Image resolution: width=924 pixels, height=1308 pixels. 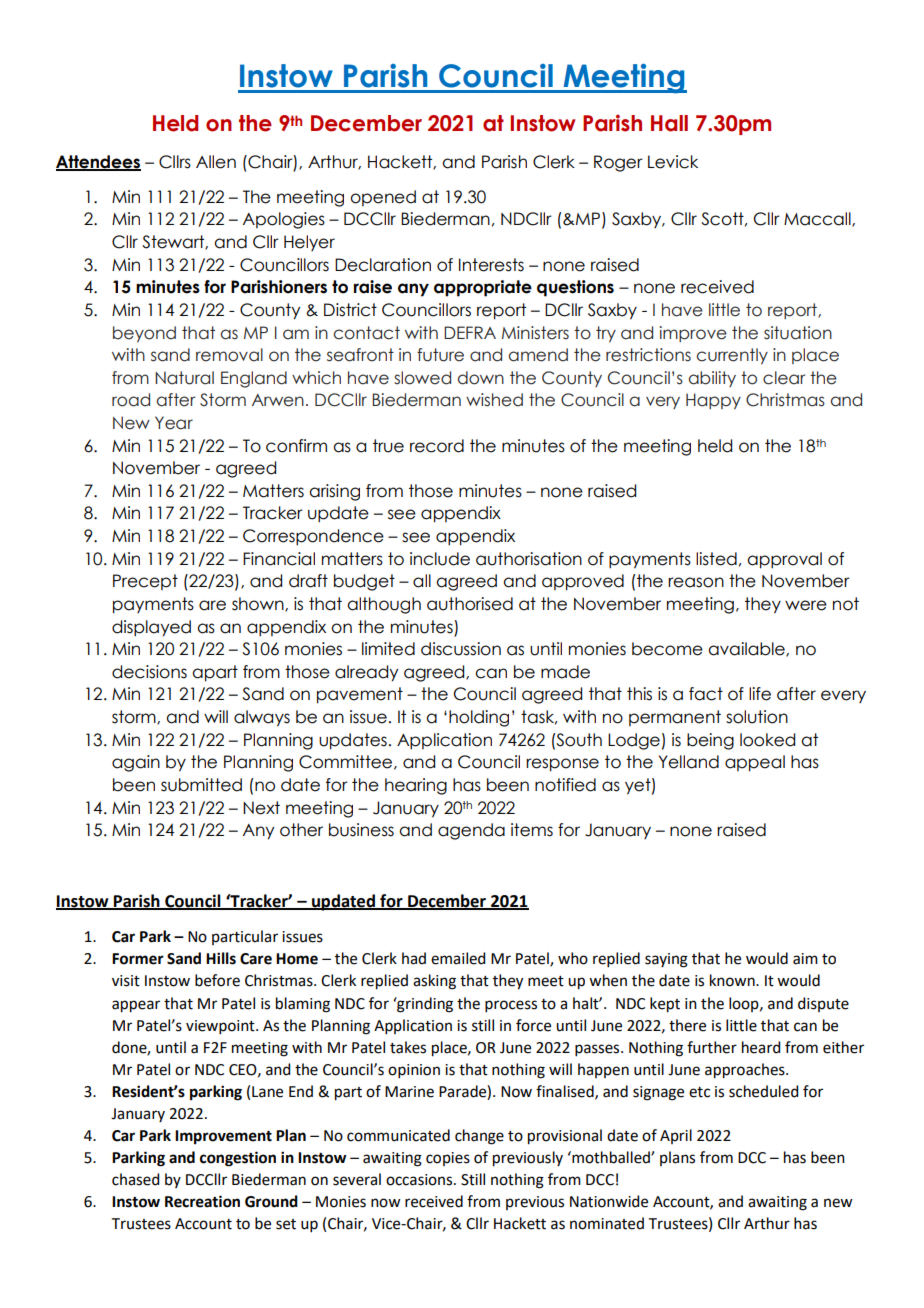 I want to click on opened, so click(x=383, y=198).
